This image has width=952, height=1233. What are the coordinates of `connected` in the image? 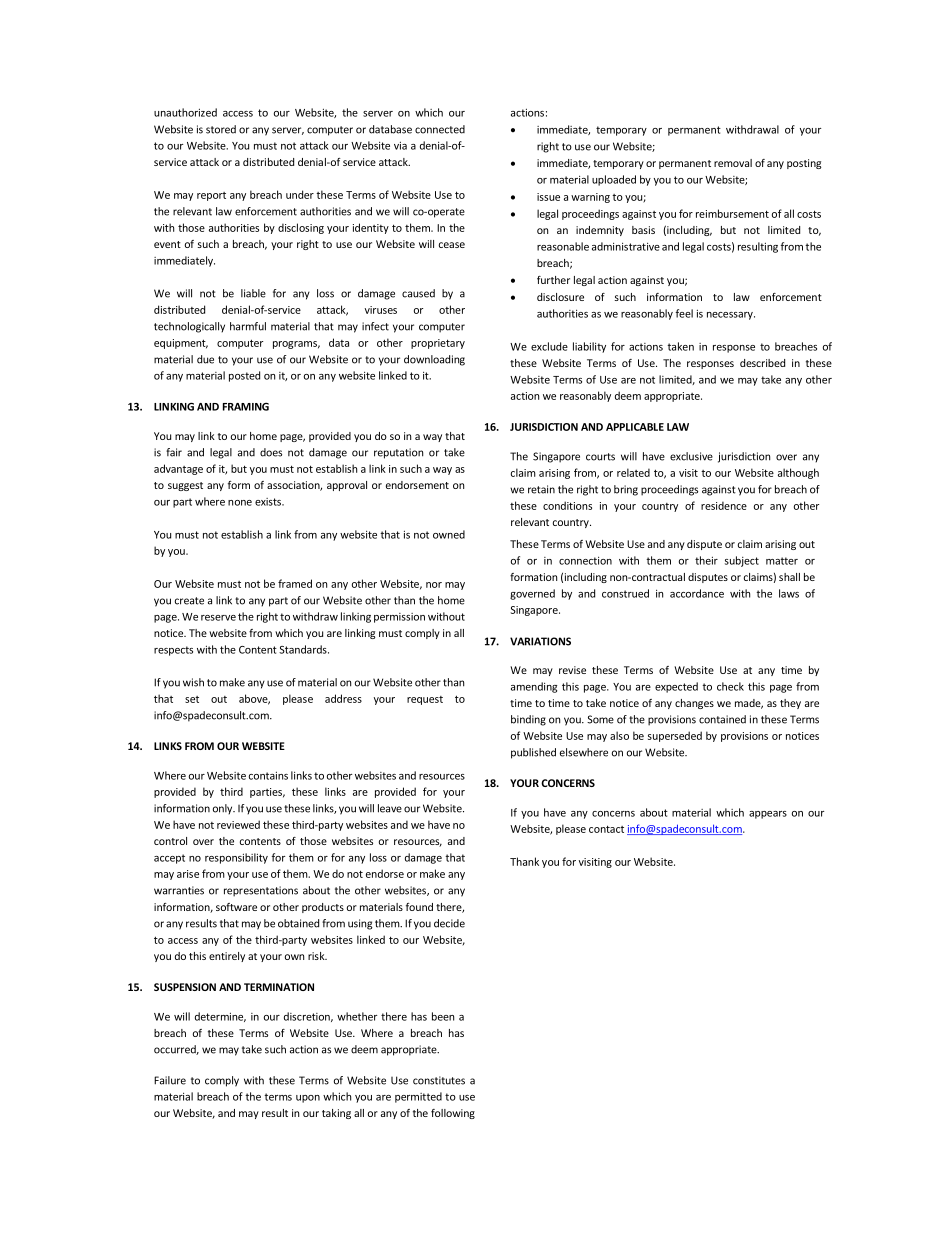 It's located at (440, 129).
